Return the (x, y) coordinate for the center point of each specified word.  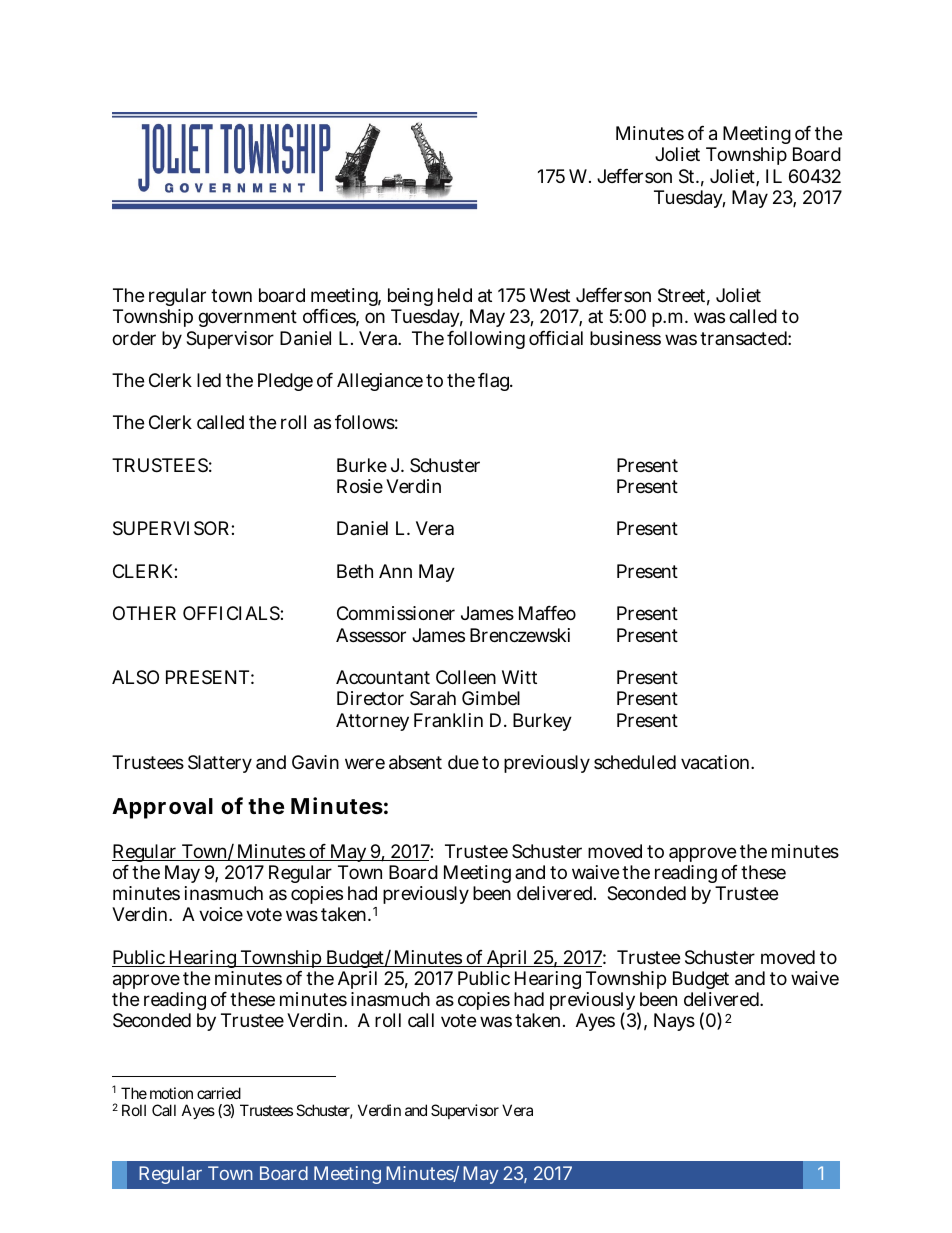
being (410, 299)
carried (219, 1093)
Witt (519, 677)
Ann (395, 571)
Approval (162, 808)
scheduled (635, 762)
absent (415, 762)
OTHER (144, 613)
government (247, 318)
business (625, 338)
